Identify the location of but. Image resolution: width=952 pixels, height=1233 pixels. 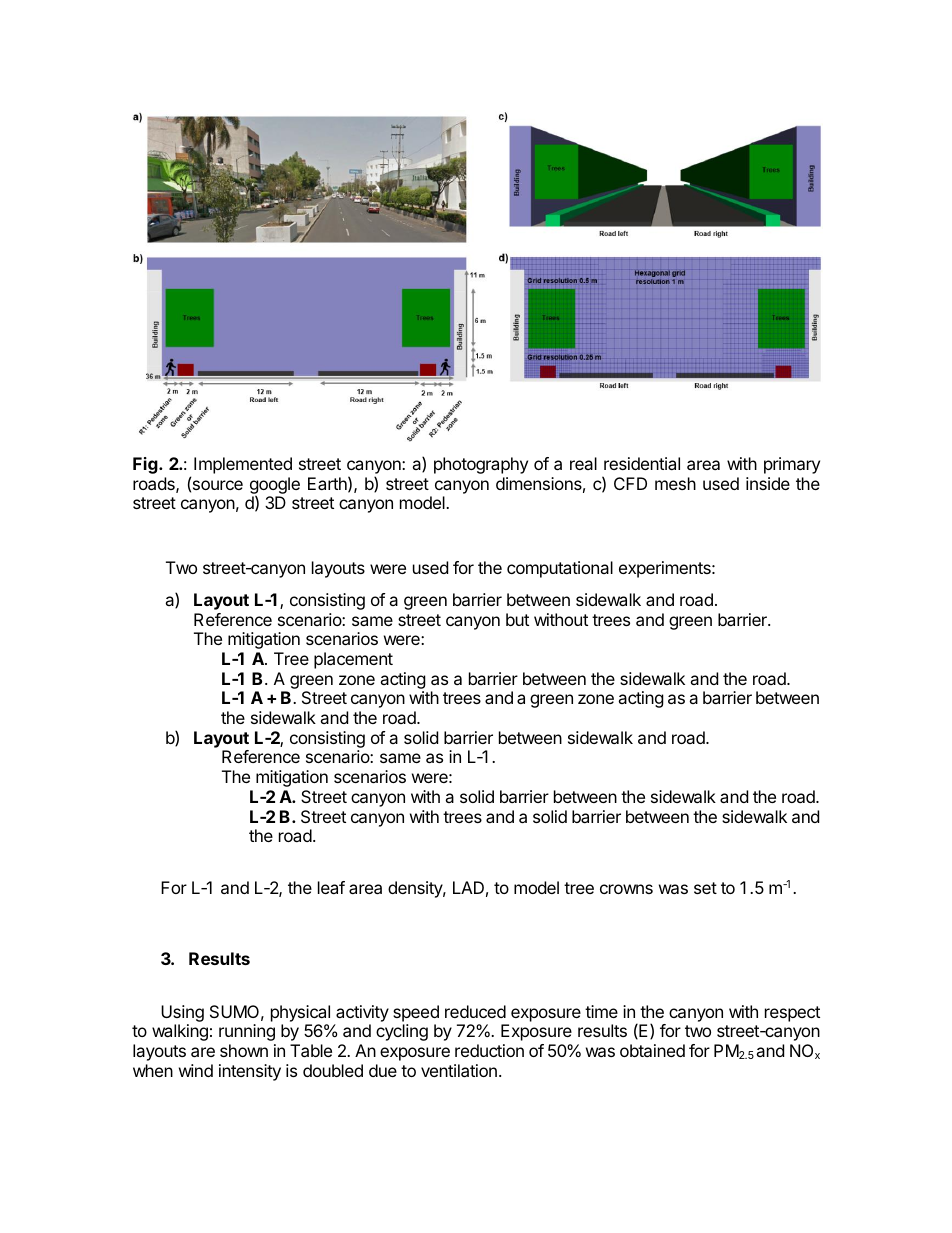
(517, 619).
